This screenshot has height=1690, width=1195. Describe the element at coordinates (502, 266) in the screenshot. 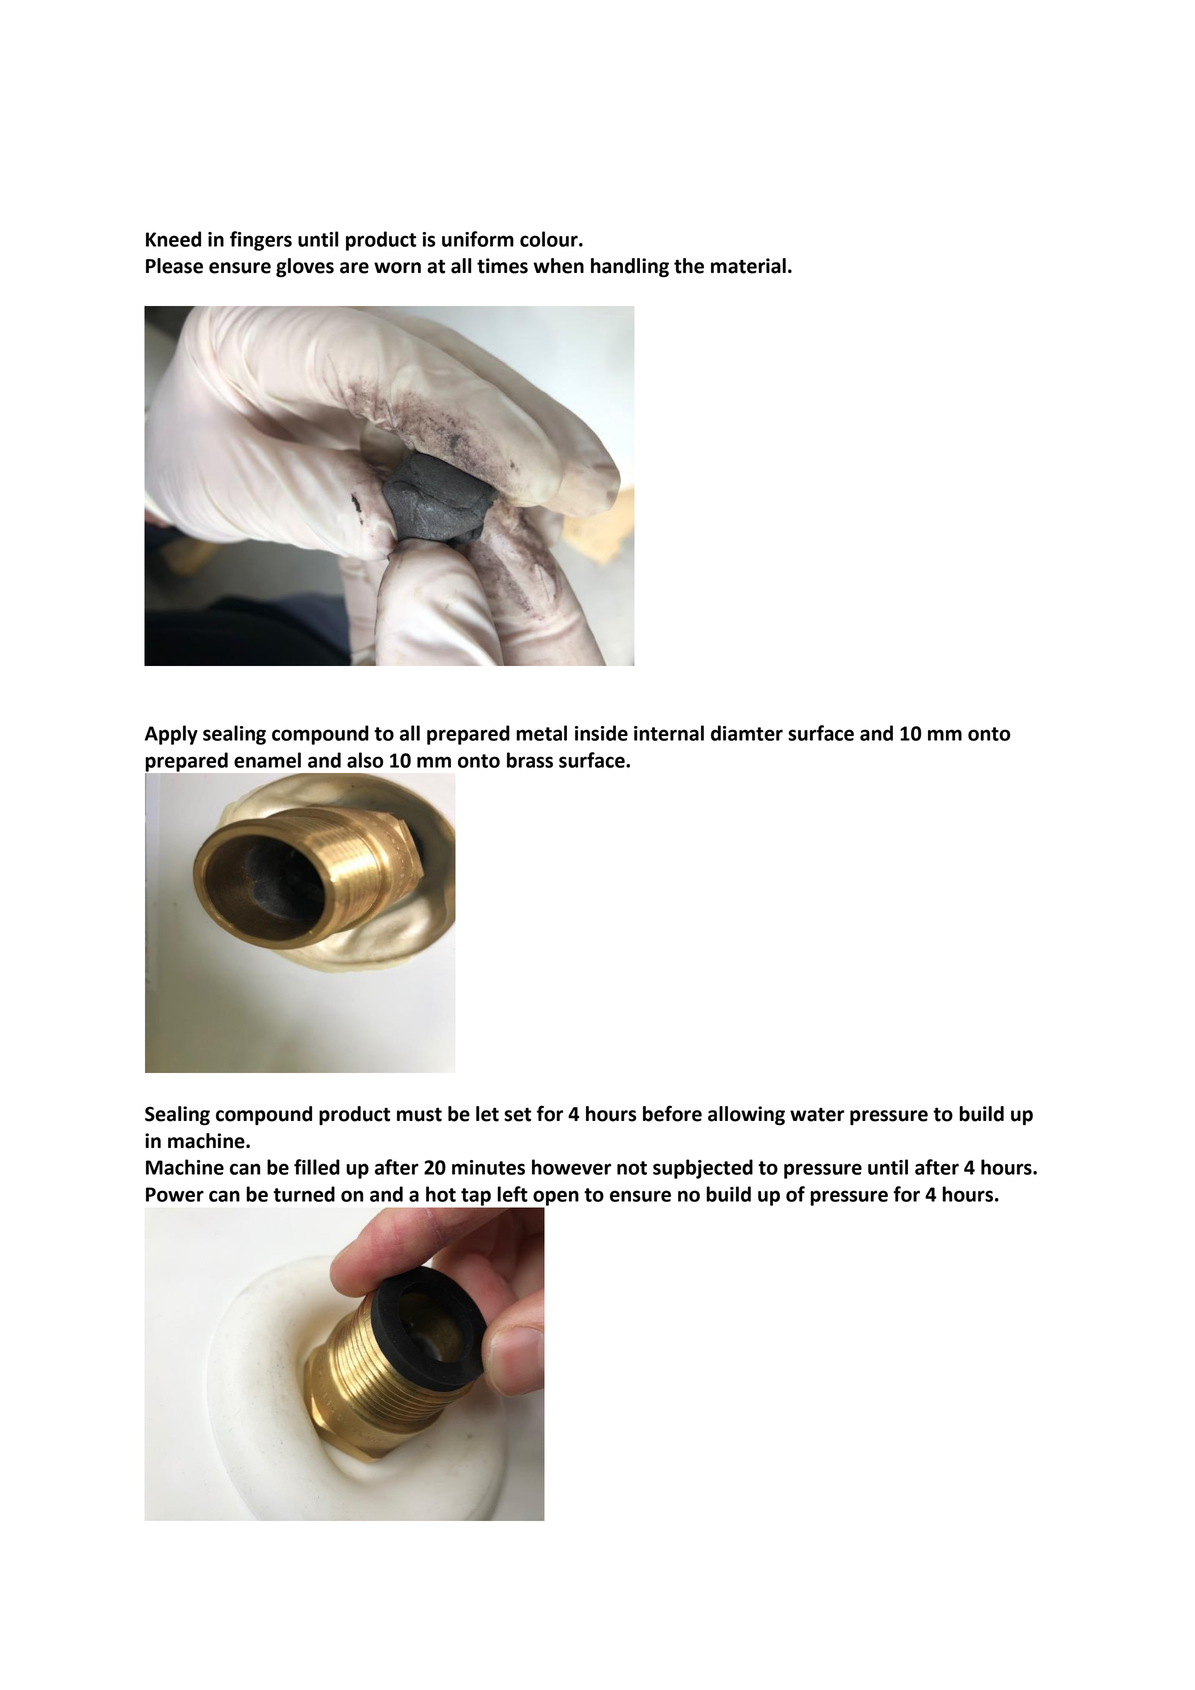

I see `times` at that location.
